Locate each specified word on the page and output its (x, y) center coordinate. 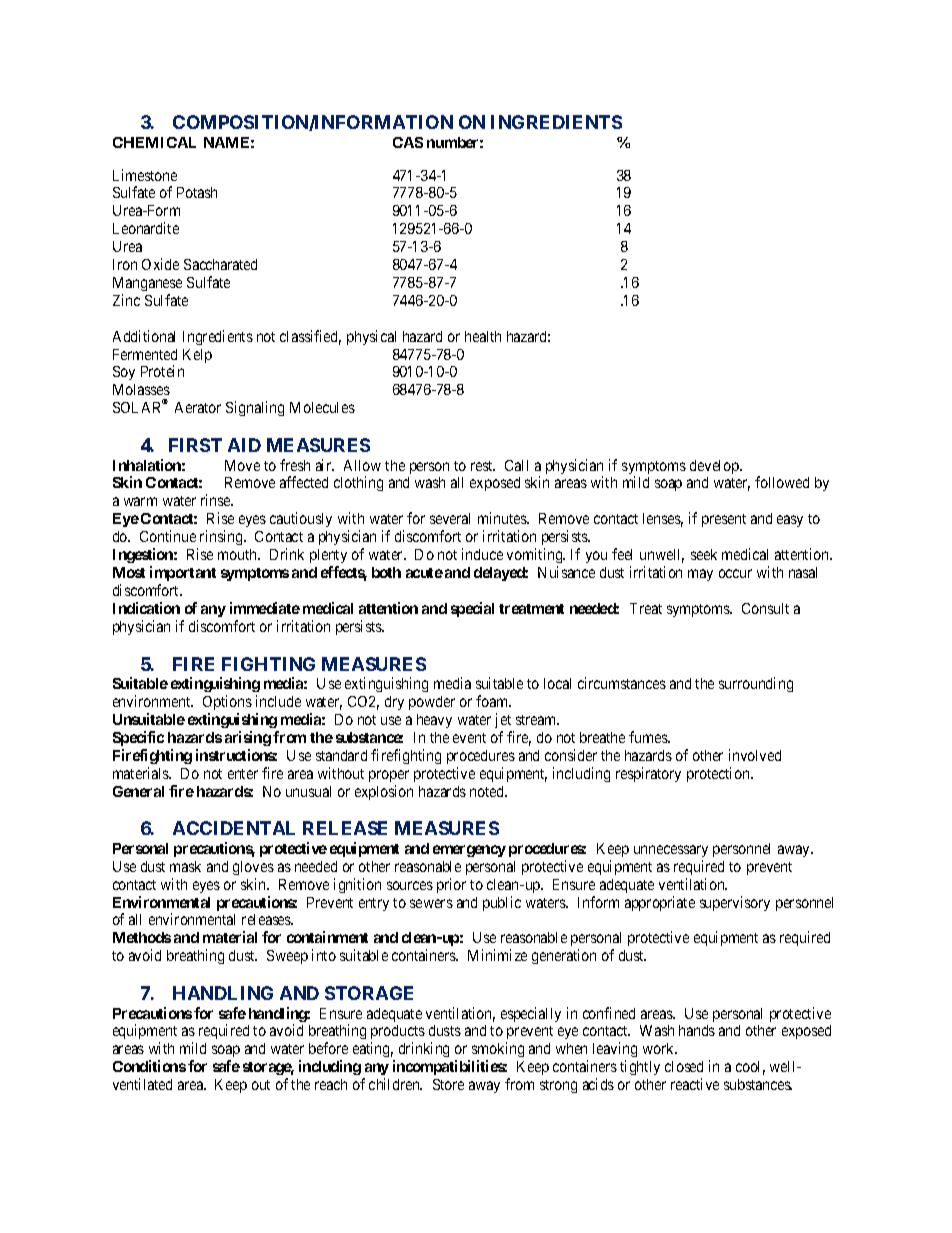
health (483, 336)
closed (684, 1066)
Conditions (149, 1066)
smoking (498, 1051)
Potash (197, 192)
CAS (408, 142)
